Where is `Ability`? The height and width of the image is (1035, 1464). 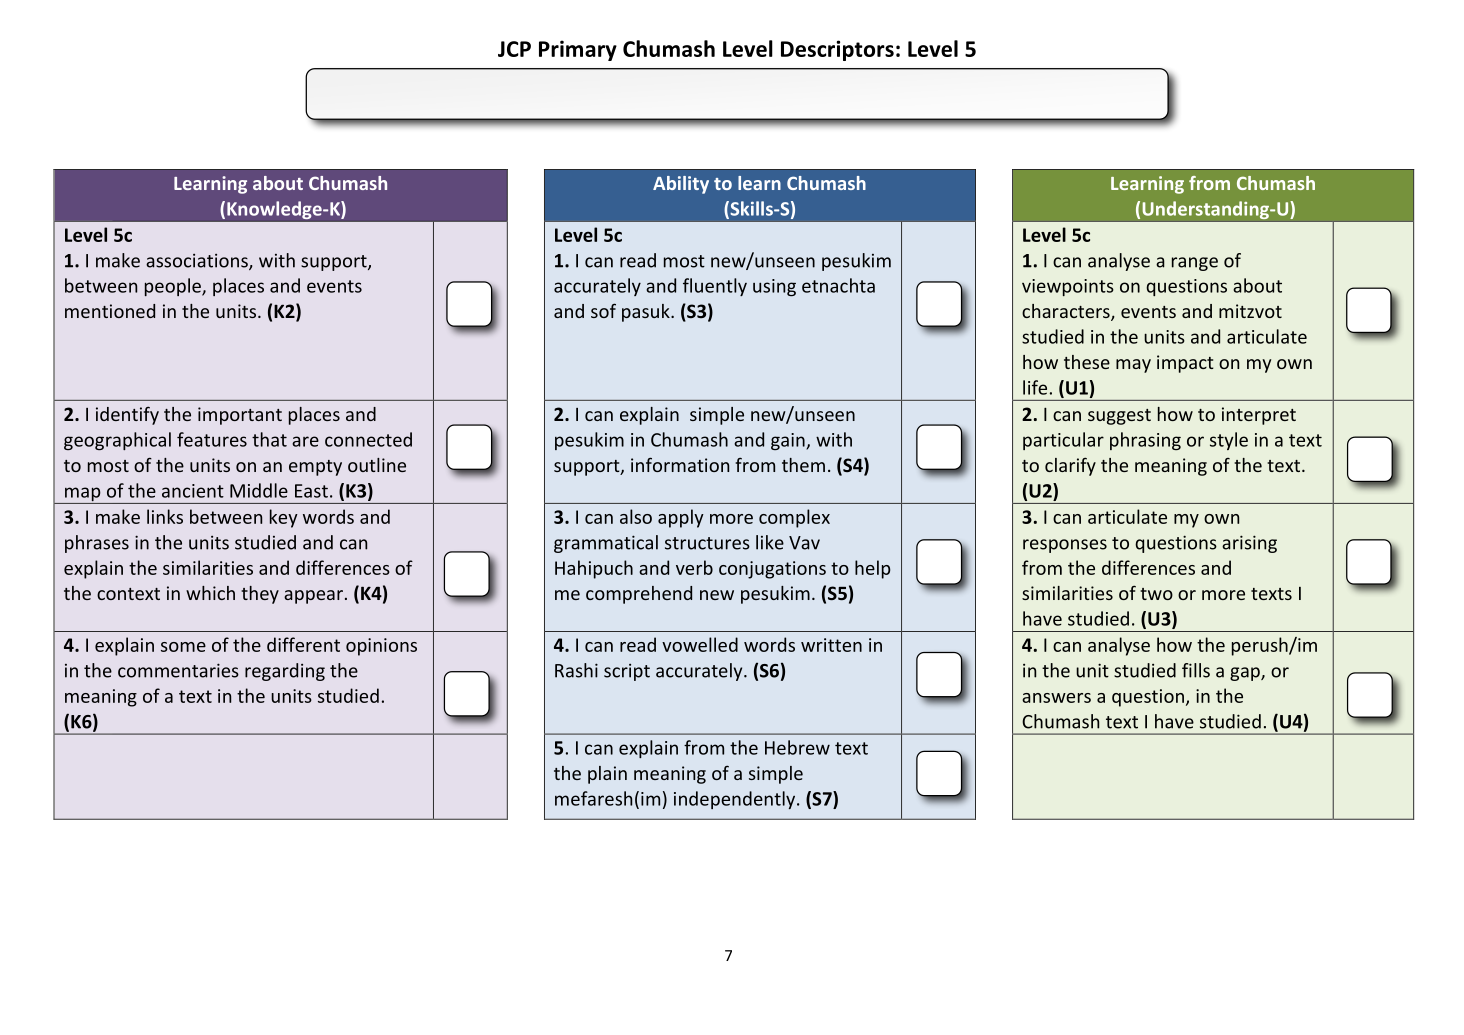
Ability is located at coordinates (681, 185).
